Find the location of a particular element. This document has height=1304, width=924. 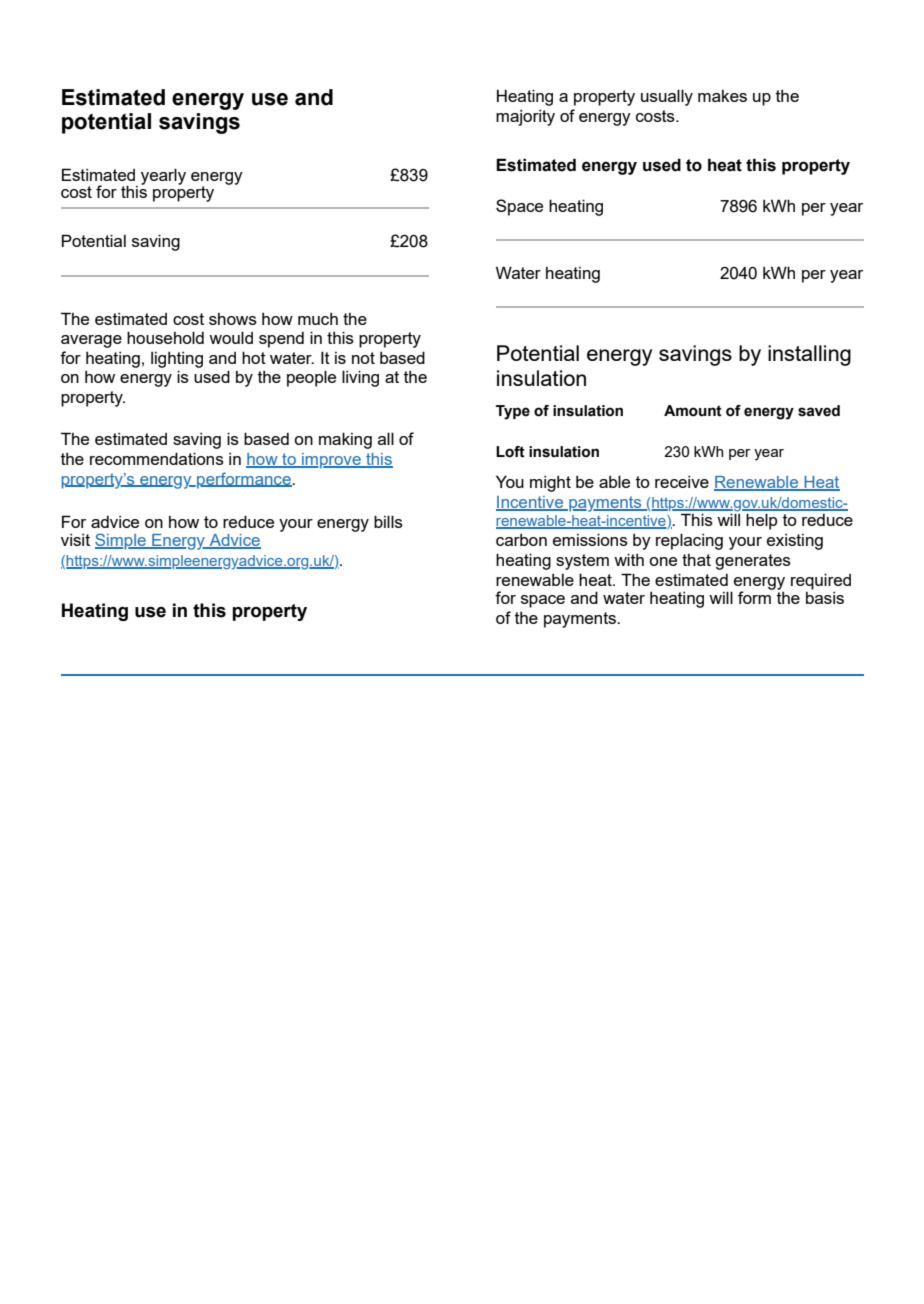

majority is located at coordinates (525, 118).
